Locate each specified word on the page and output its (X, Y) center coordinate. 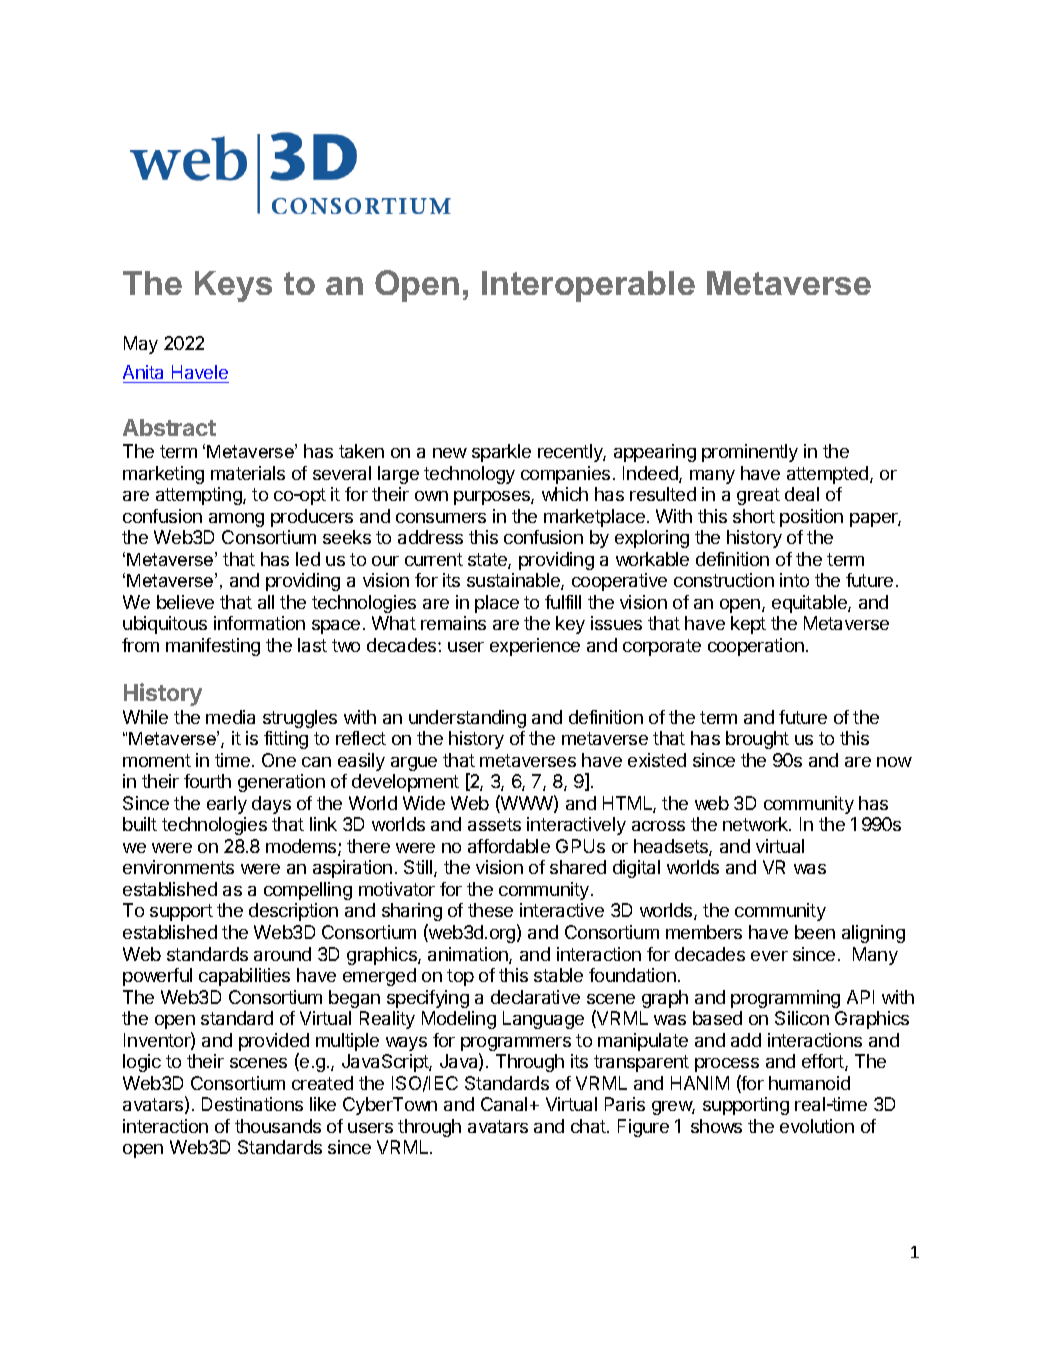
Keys (233, 286)
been (815, 932)
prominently (750, 453)
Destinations (252, 1104)
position (811, 518)
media (230, 717)
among (236, 520)
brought (757, 740)
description (293, 912)
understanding (467, 719)
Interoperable (588, 286)
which (565, 494)
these (490, 910)
